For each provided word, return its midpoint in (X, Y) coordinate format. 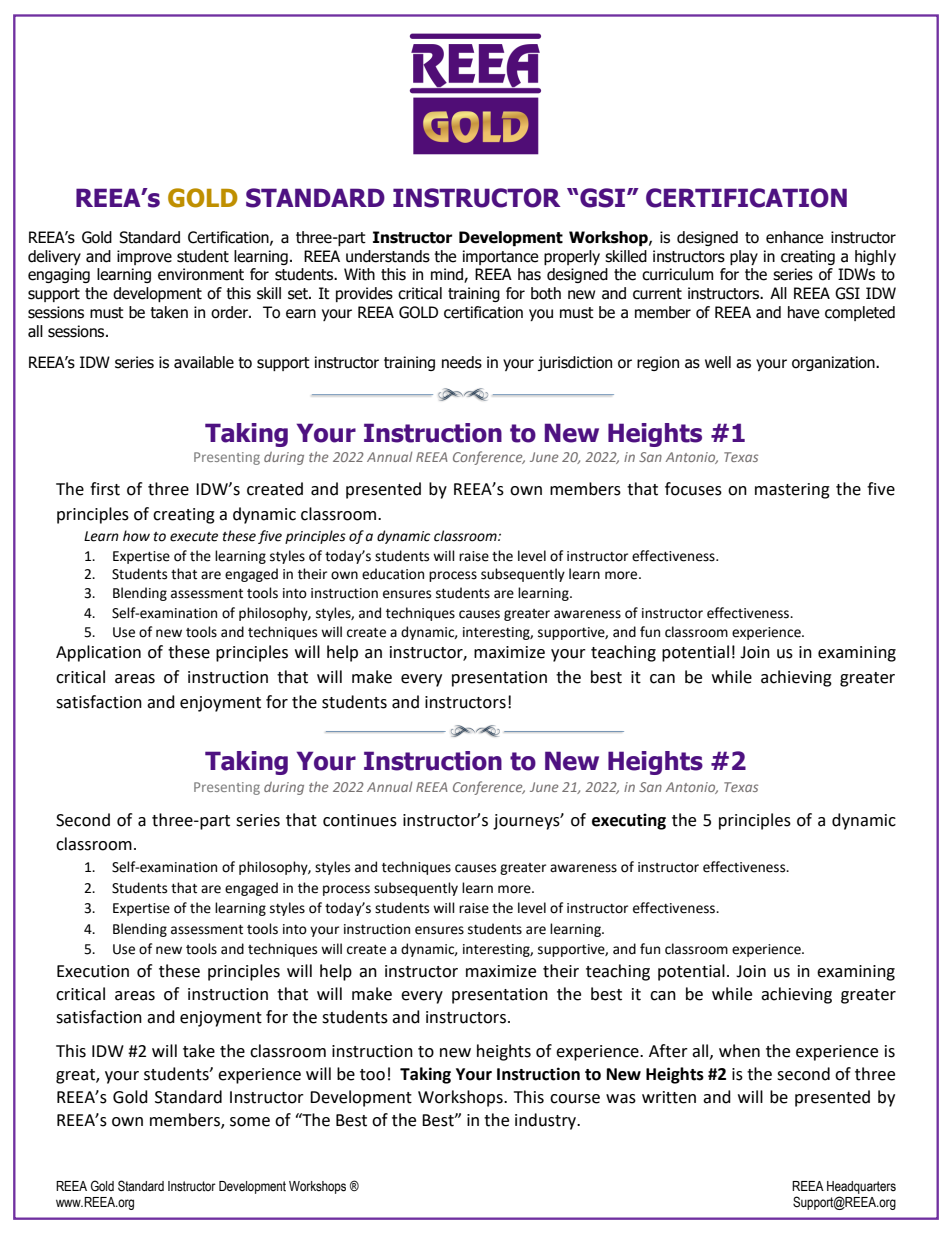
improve (144, 257)
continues (360, 820)
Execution (93, 971)
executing (629, 821)
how (136, 536)
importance (500, 257)
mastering (792, 491)
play (744, 257)
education (393, 574)
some (250, 1122)
